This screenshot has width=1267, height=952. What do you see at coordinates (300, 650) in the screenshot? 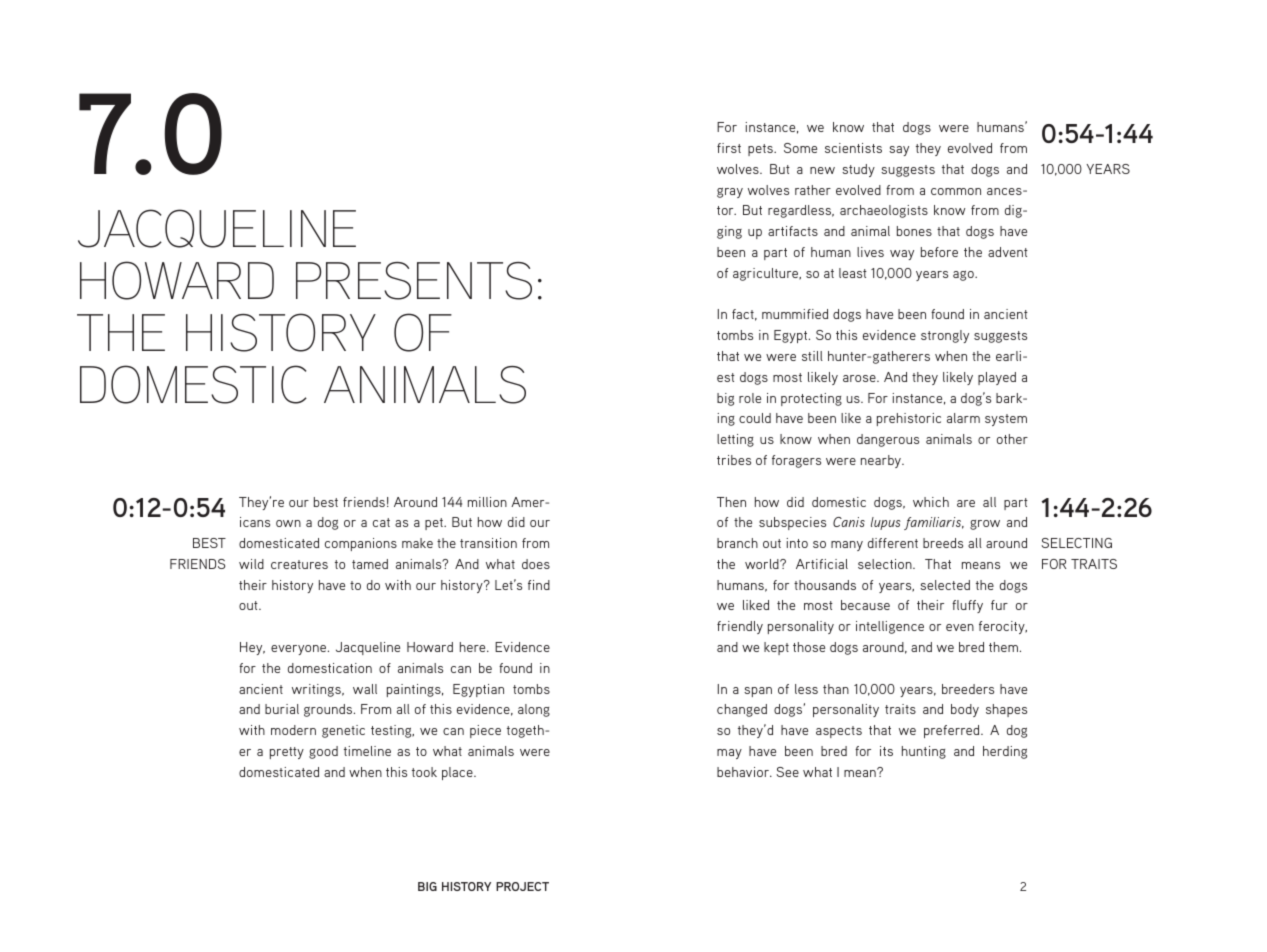
I see `everyone` at bounding box center [300, 650].
